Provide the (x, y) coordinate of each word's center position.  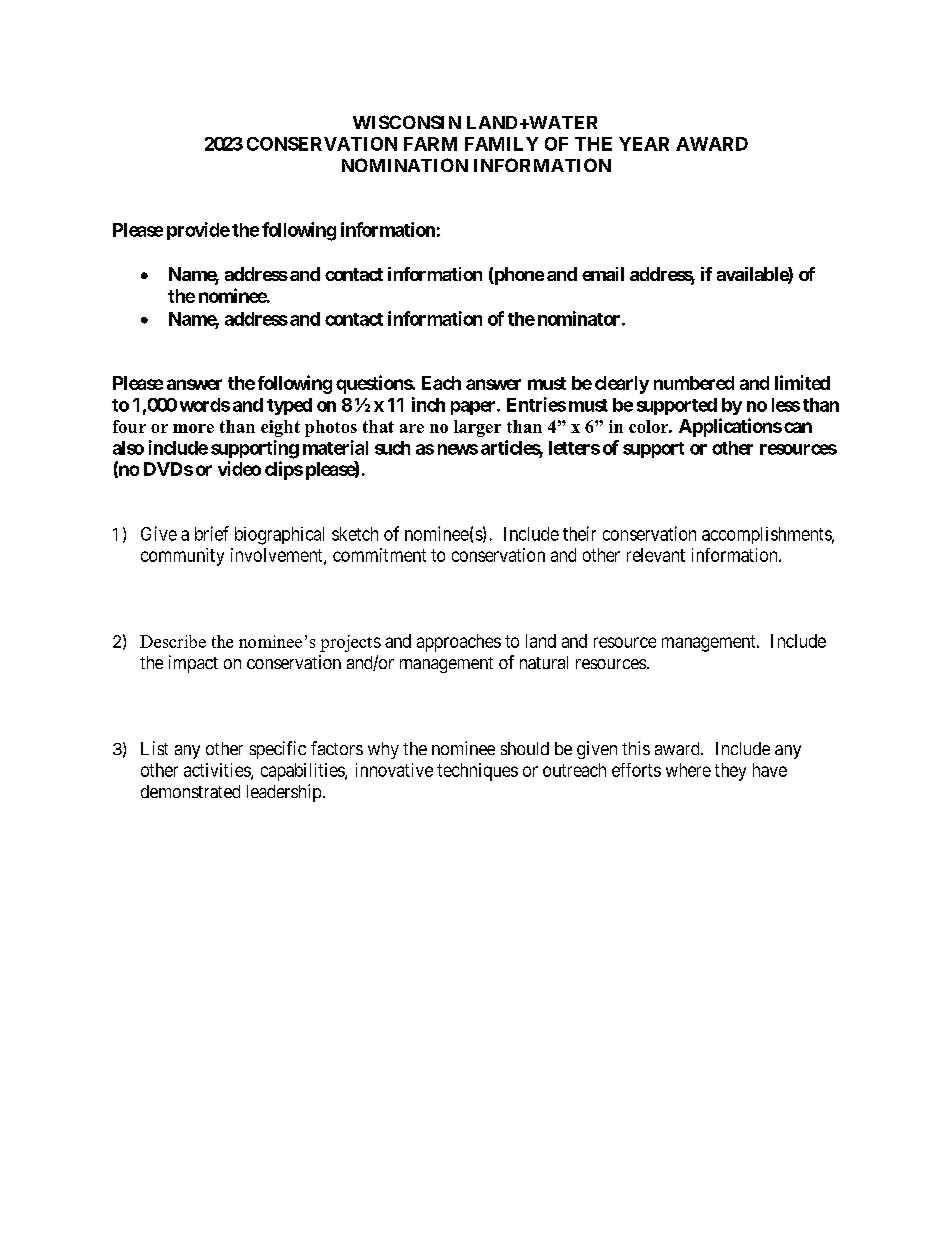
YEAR (644, 144)
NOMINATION (405, 165)
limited (802, 382)
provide (198, 231)
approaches (459, 643)
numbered (694, 383)
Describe (173, 641)
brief (212, 533)
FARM (430, 144)
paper (474, 408)
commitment (379, 555)
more (193, 428)
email (603, 274)
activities (218, 771)
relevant (656, 555)
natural (544, 662)
